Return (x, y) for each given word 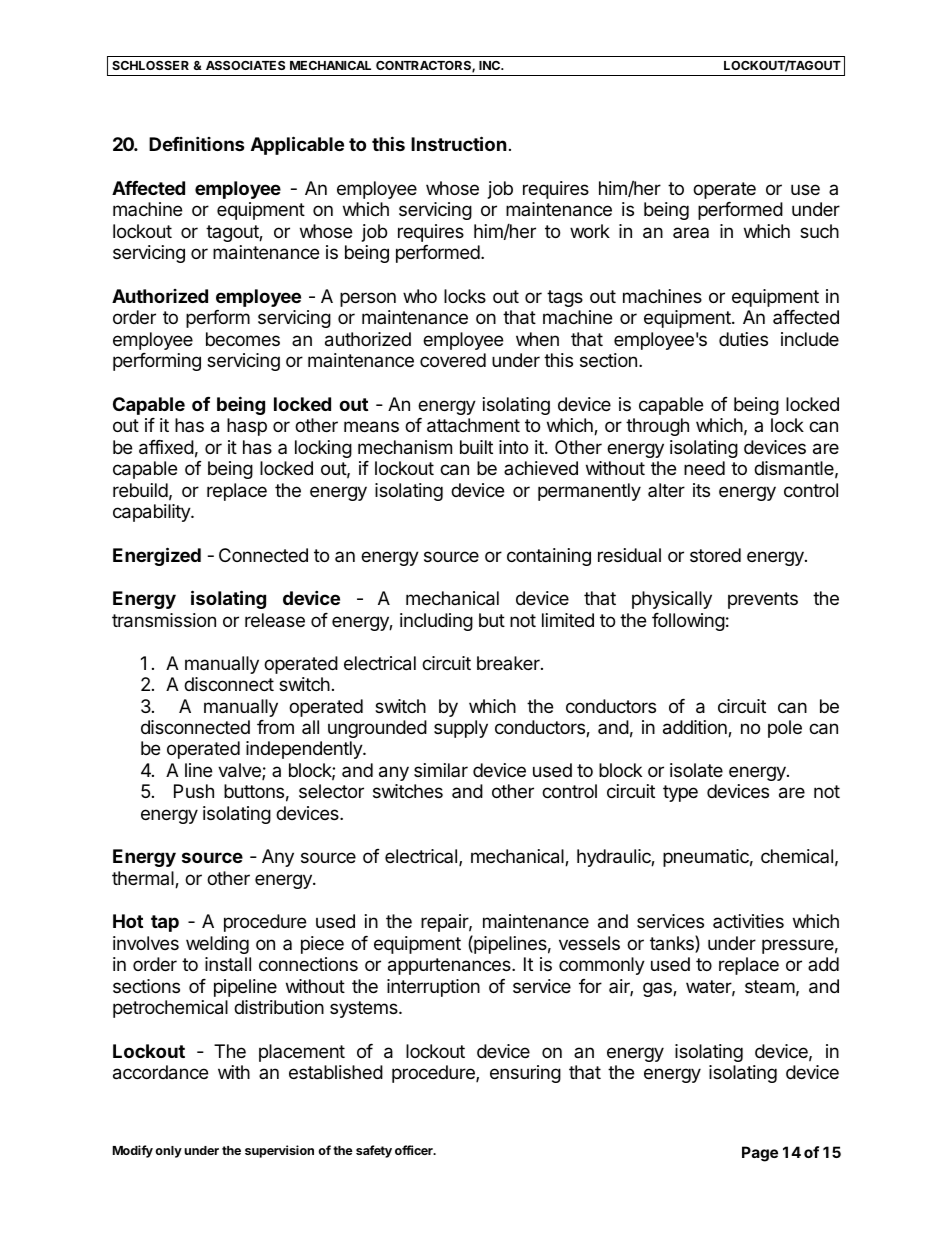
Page (760, 1154)
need (704, 468)
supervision (279, 1151)
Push (194, 791)
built (476, 447)
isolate (696, 770)
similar (441, 770)
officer (415, 1150)
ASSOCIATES (245, 65)
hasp (247, 427)
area (691, 232)
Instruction (459, 143)
